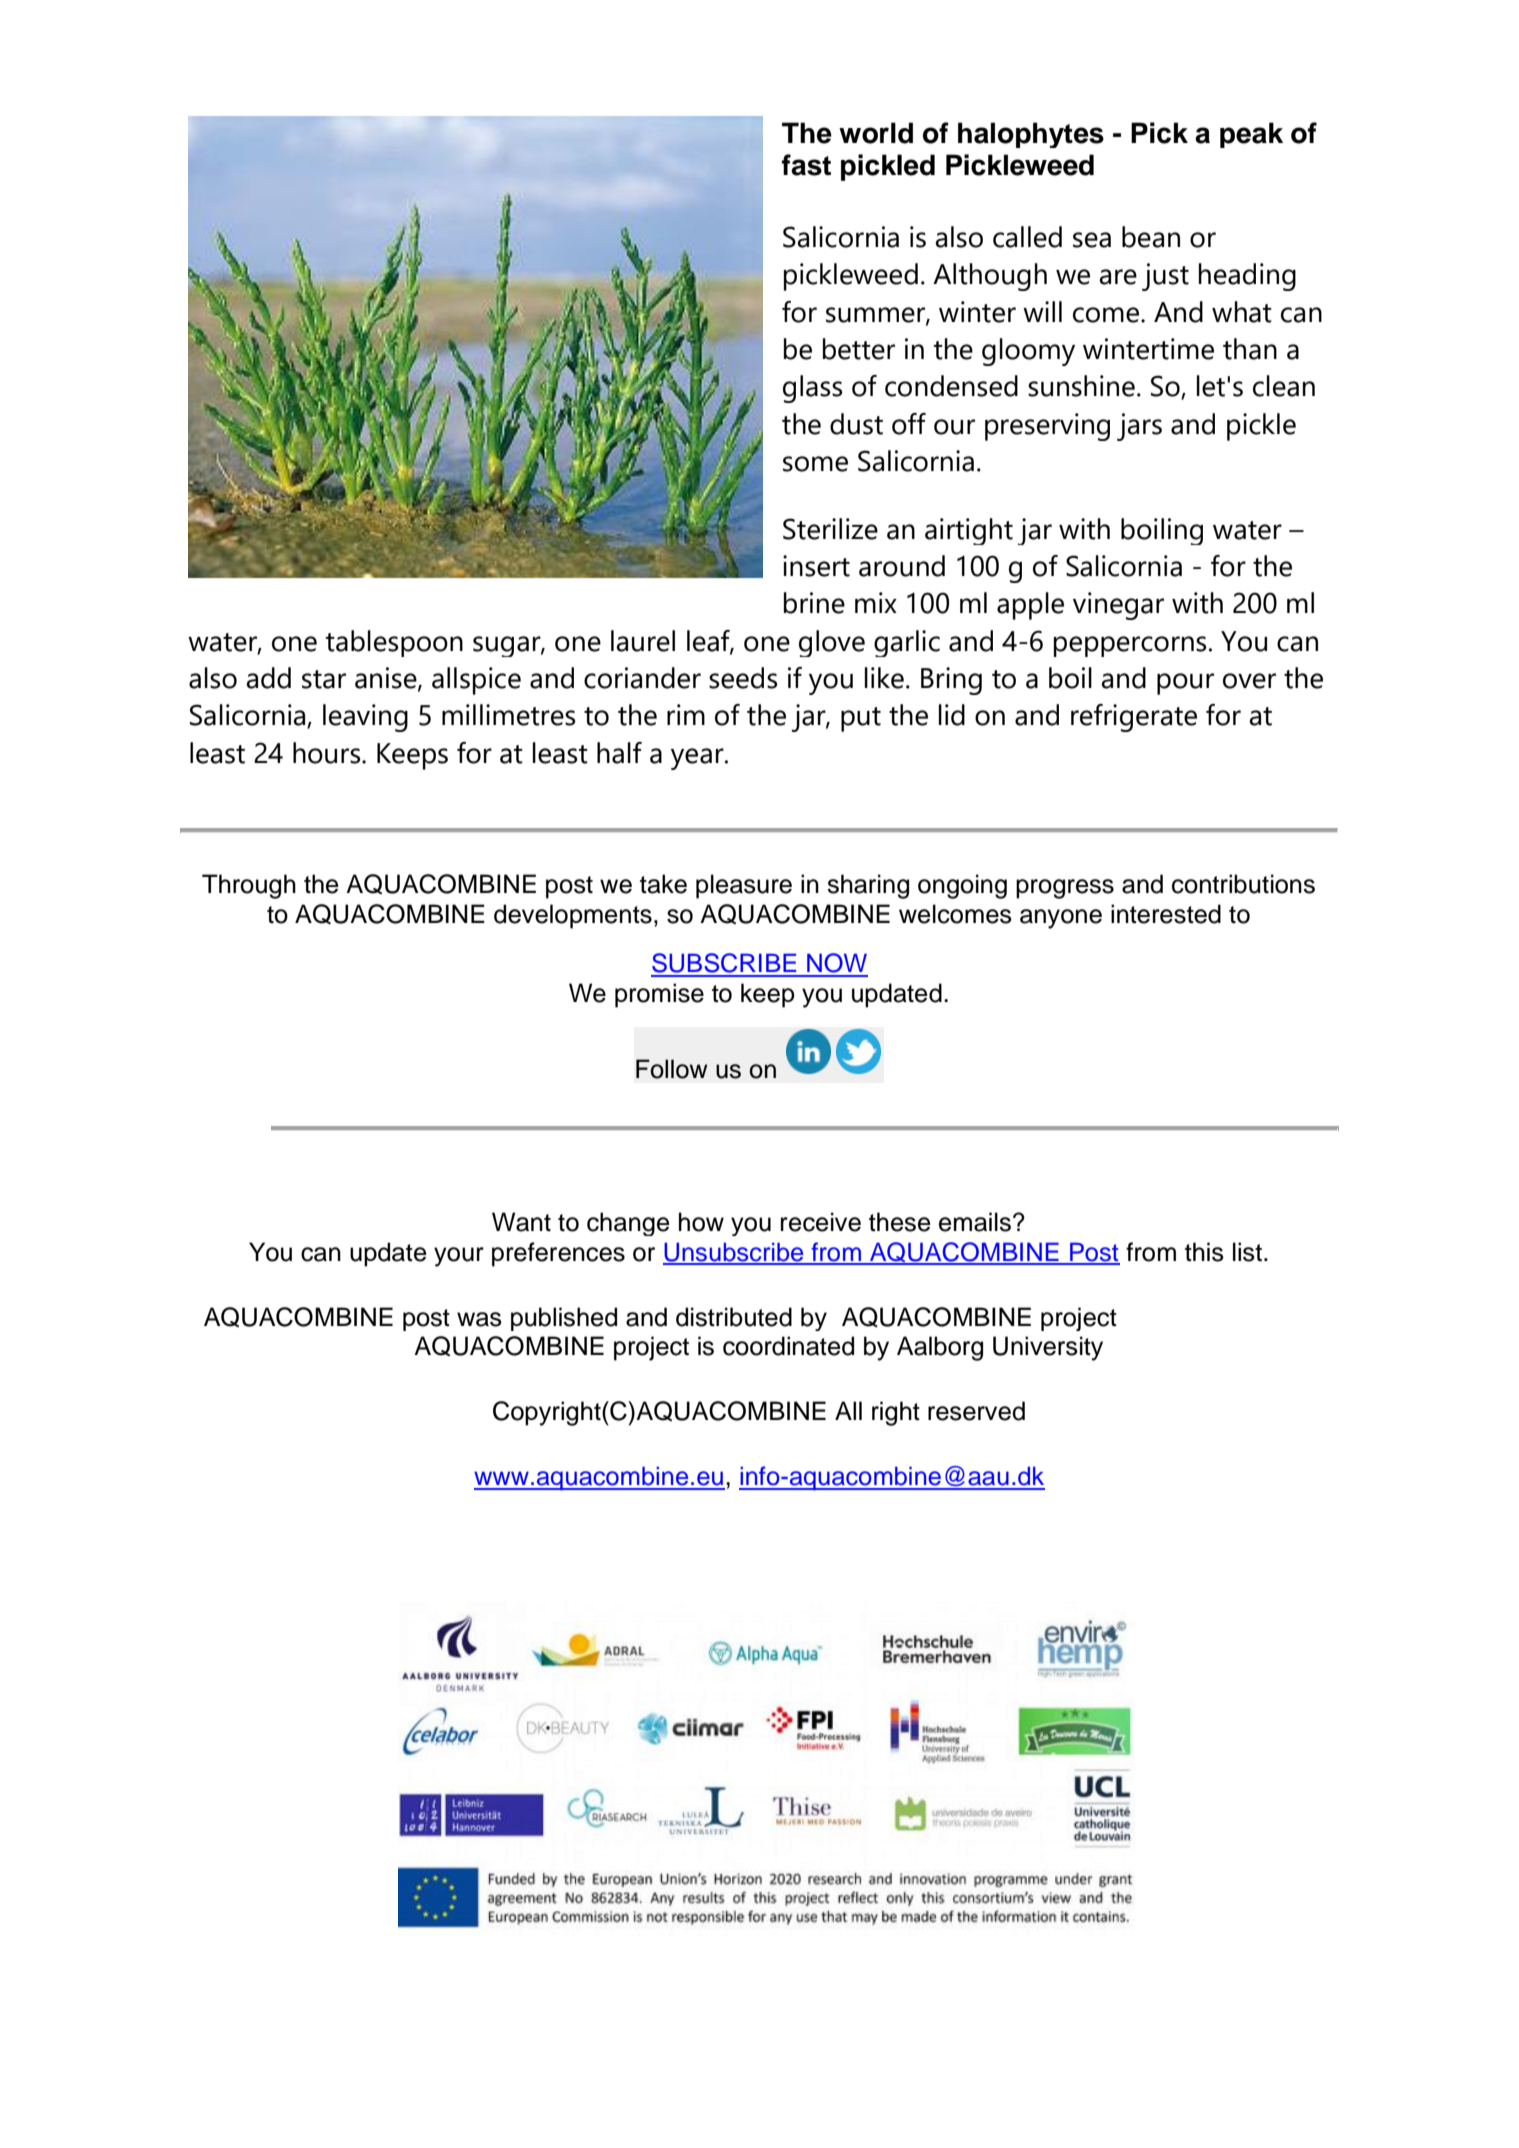 The height and width of the page is (2148, 1519). Describe the element at coordinates (521, 1222) in the page. I see `Want` at that location.
